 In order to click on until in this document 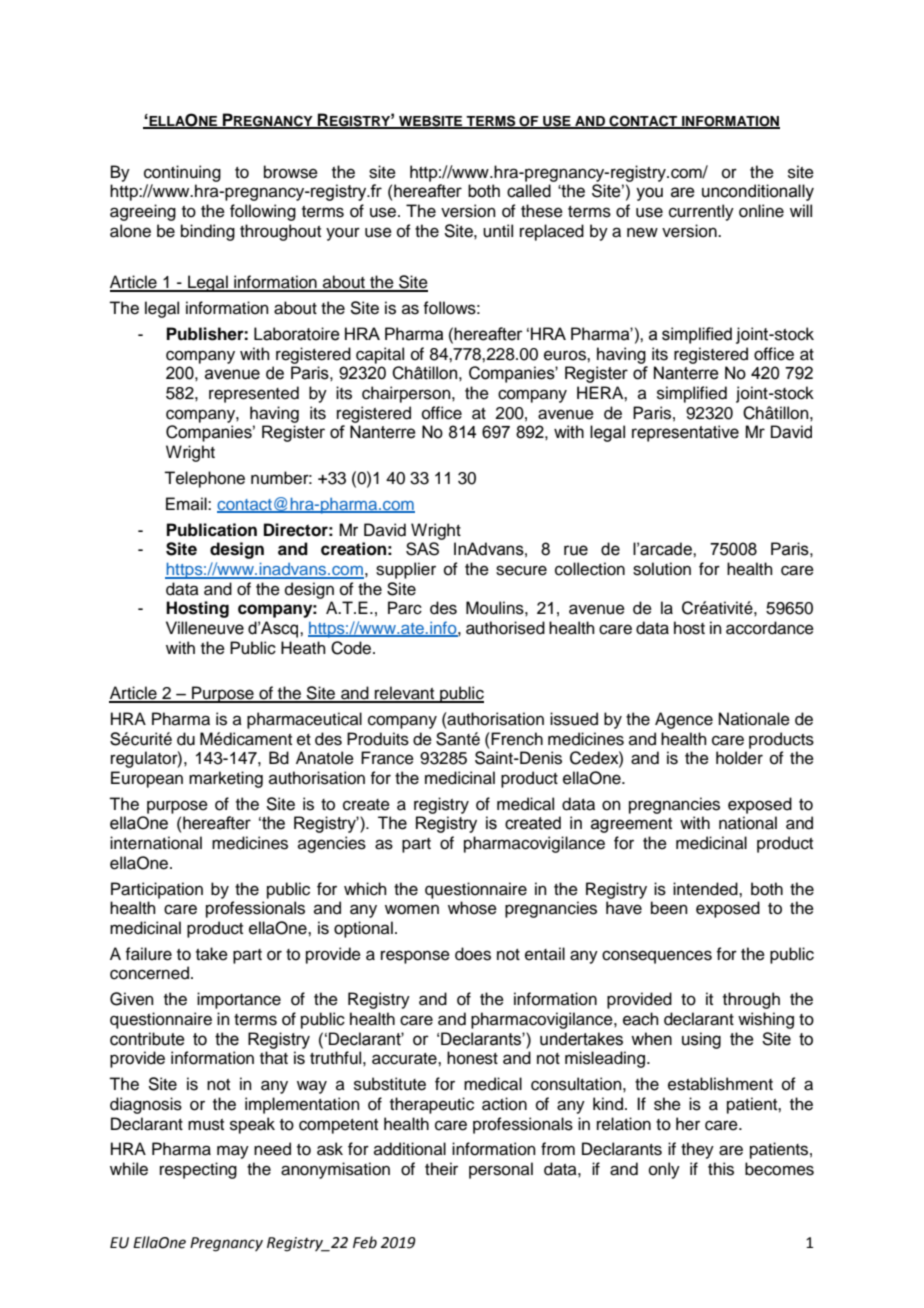, I will do `click(498, 231)`.
